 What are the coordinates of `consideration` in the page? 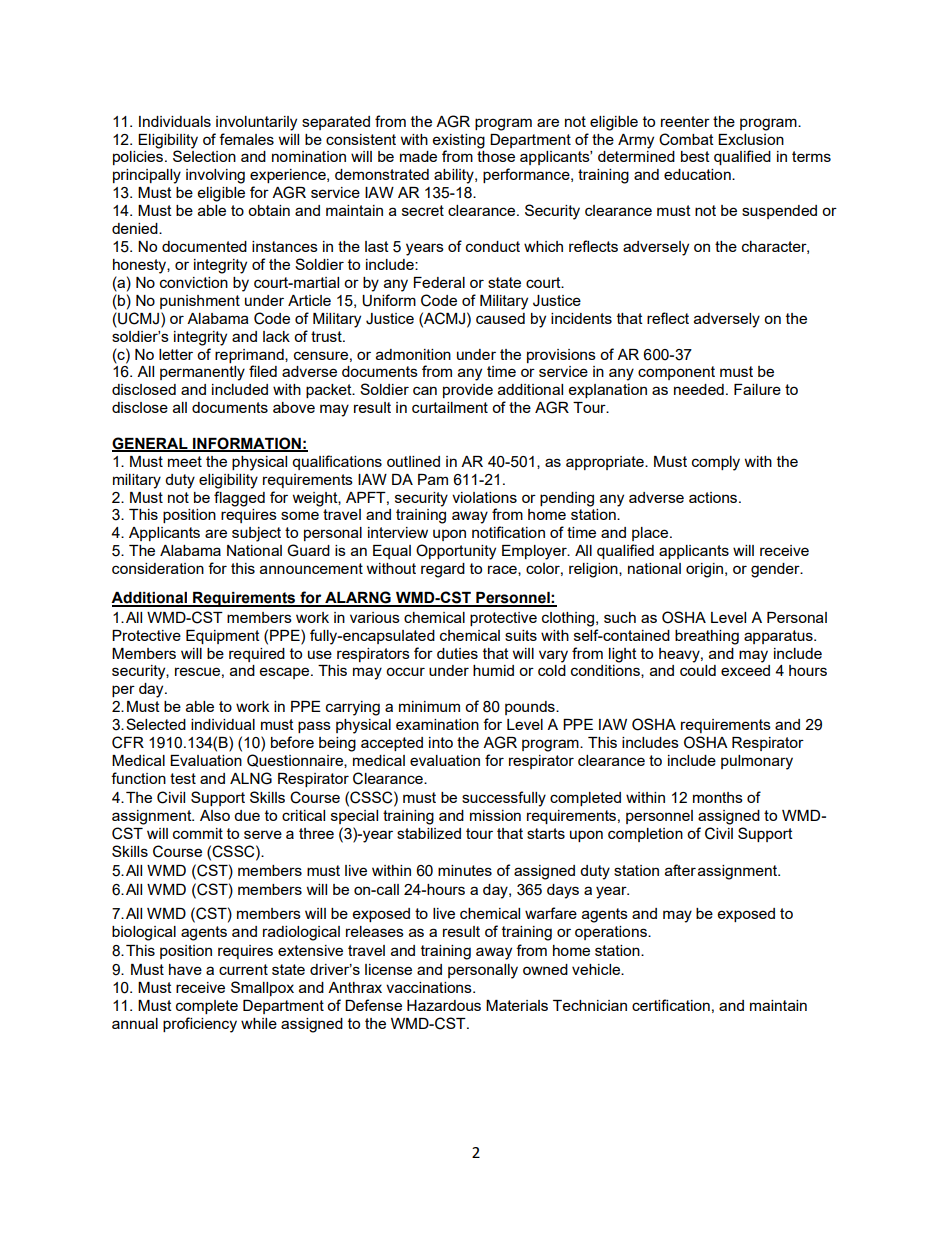 It's located at (158, 568).
